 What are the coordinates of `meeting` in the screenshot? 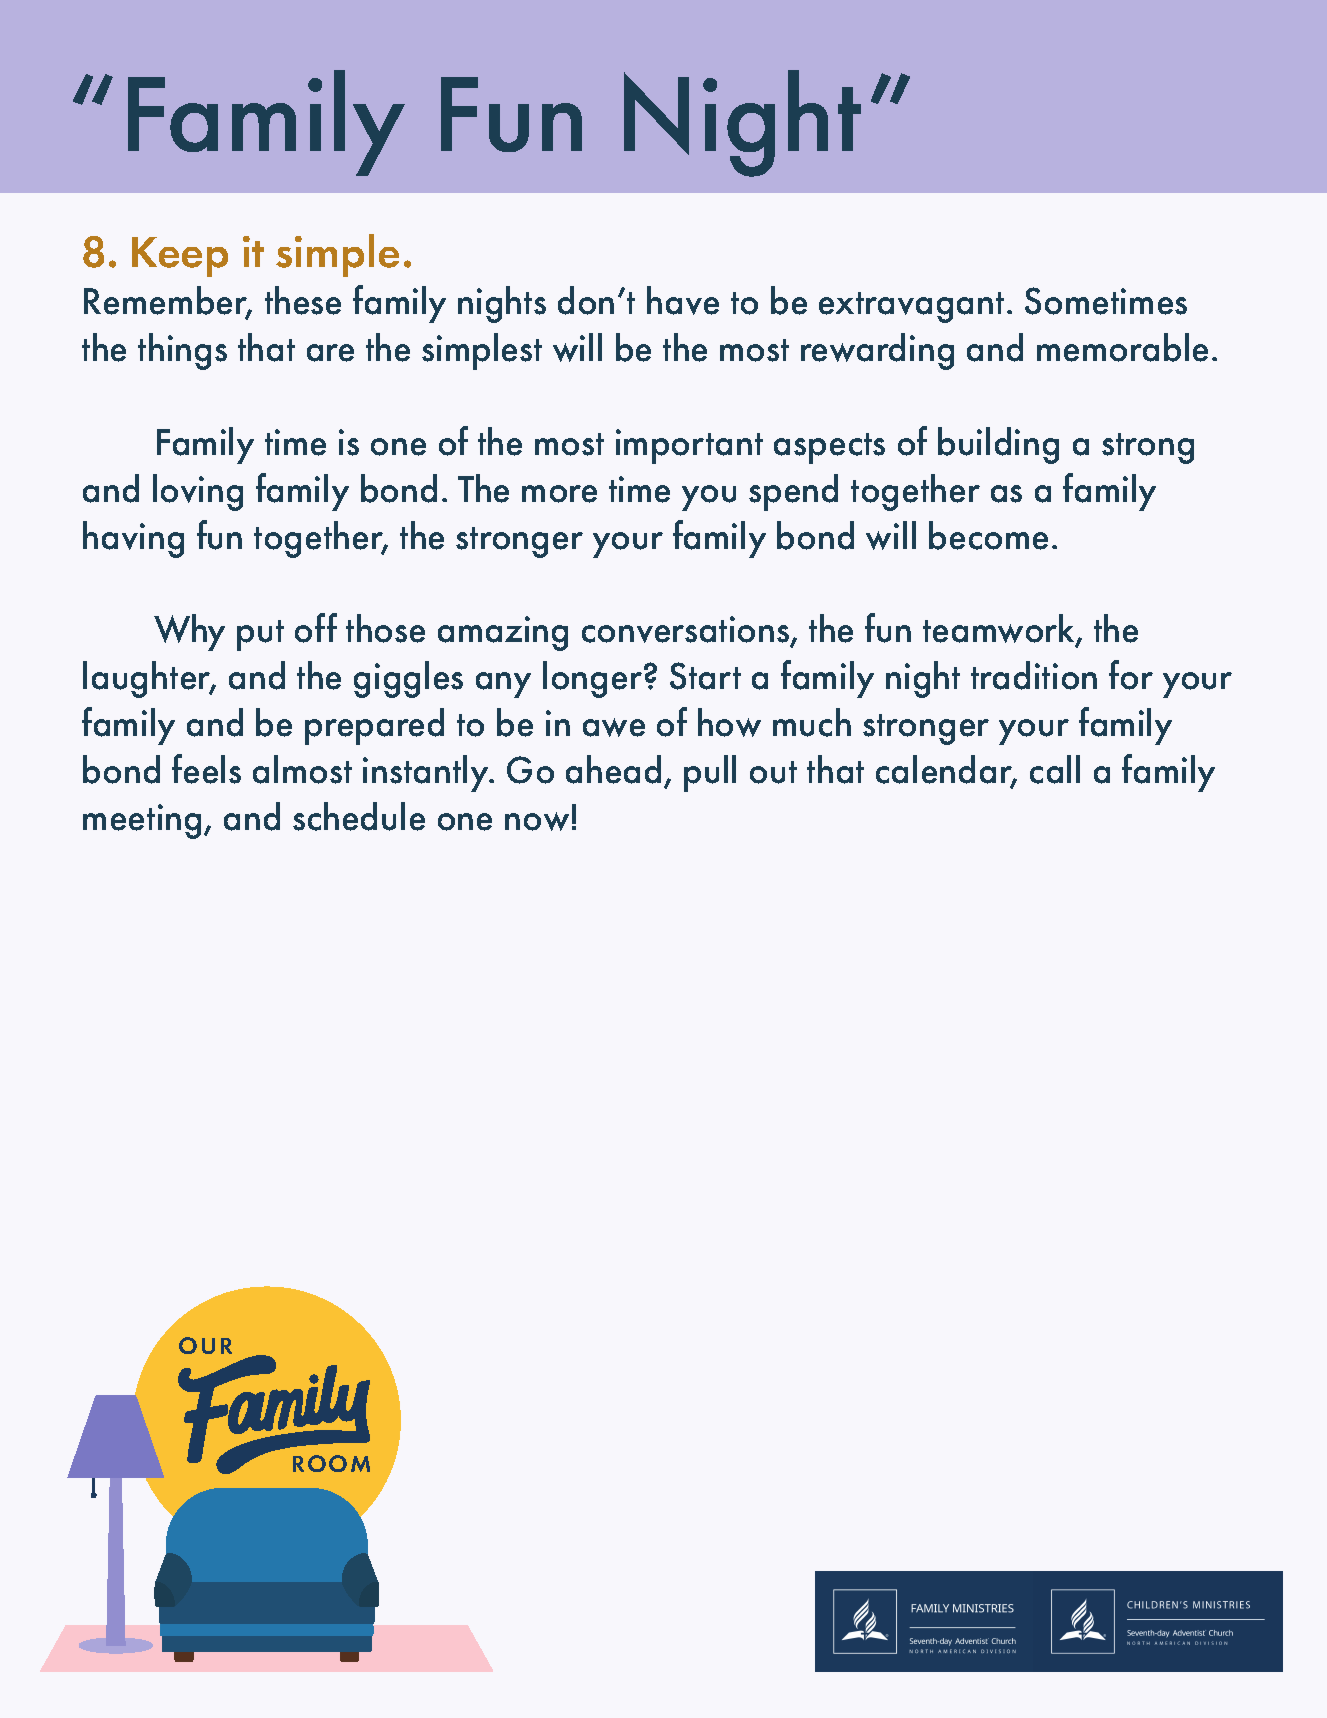 It's located at (144, 821).
